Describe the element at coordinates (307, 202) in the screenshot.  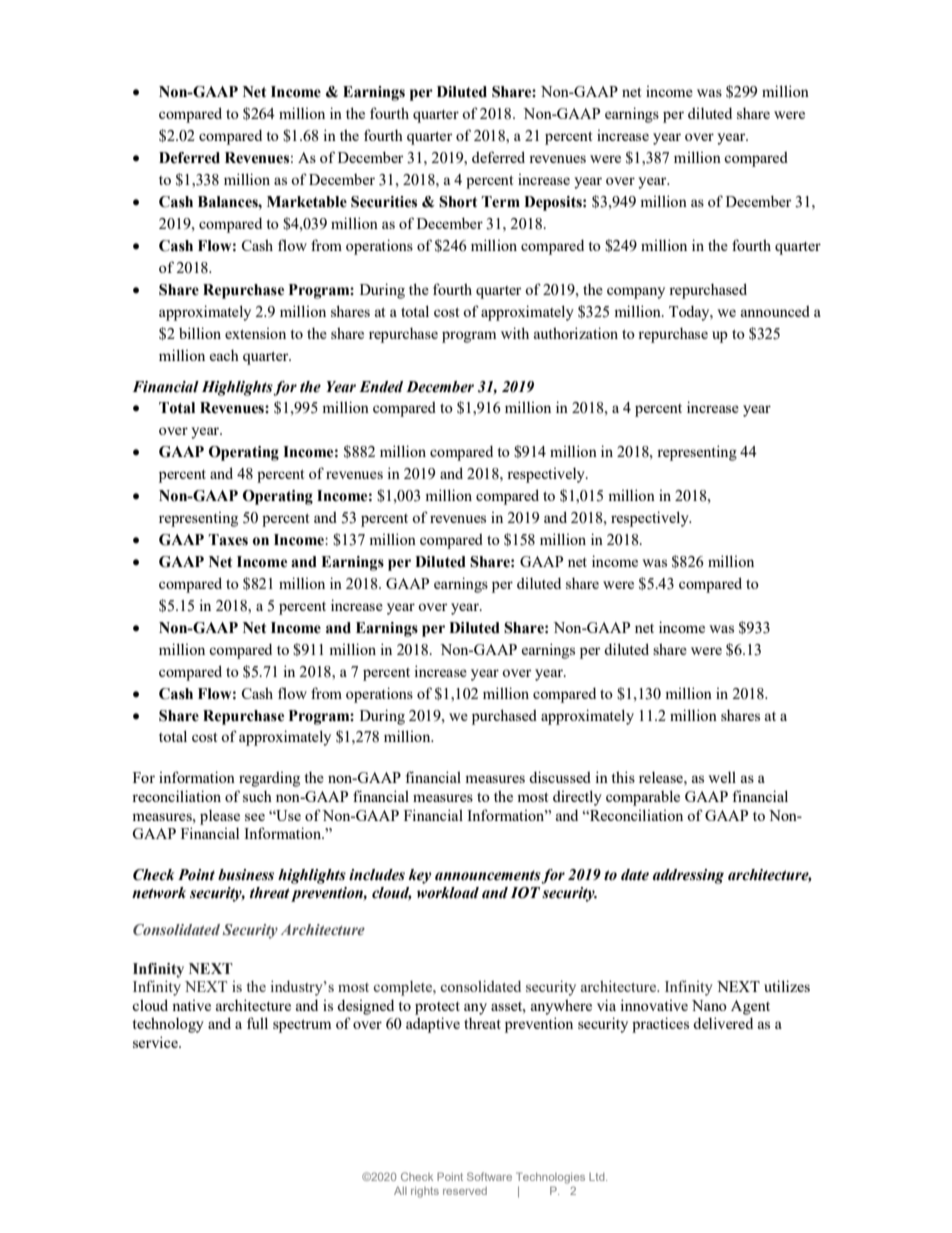
I see `Marketable` at that location.
